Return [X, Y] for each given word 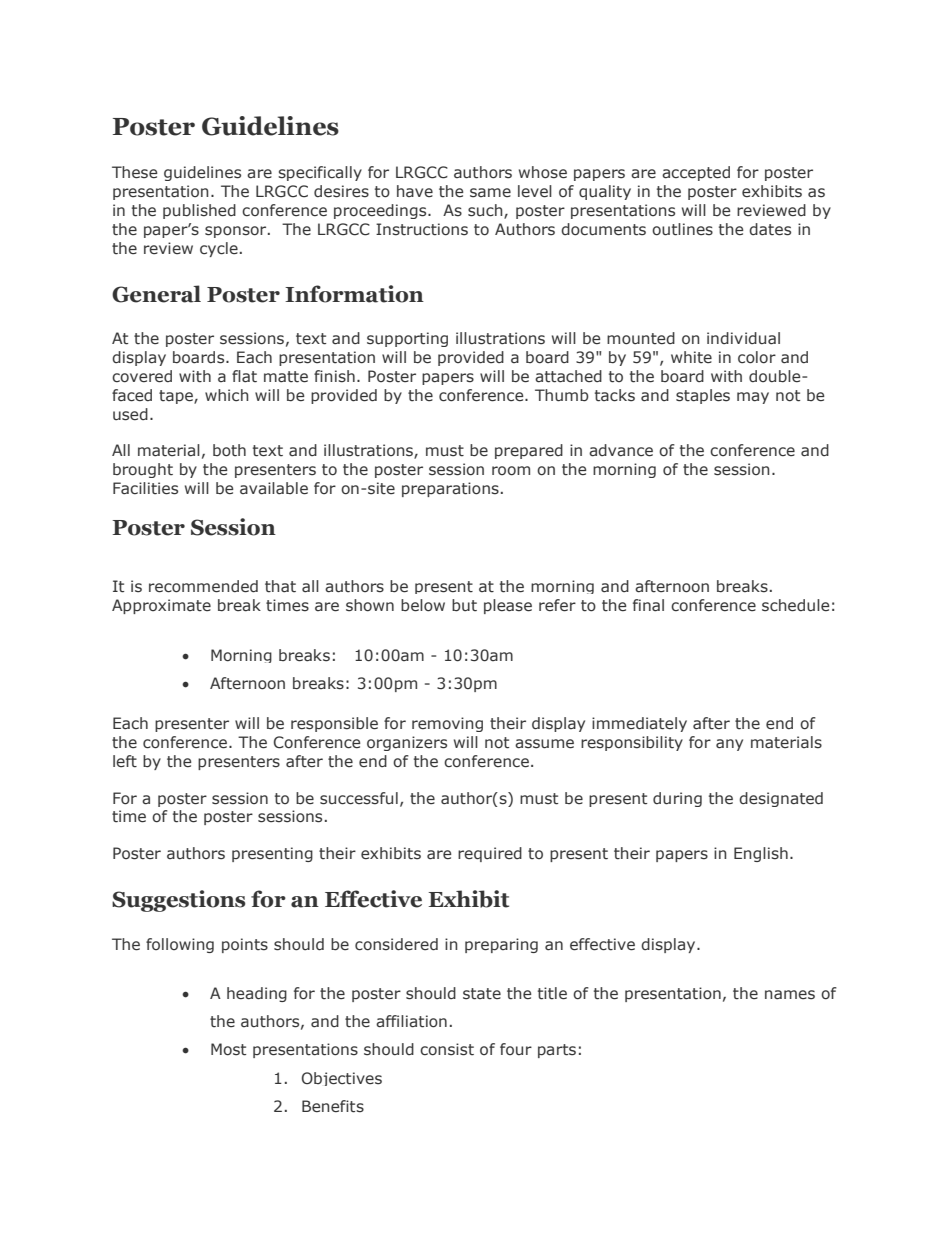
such [486, 211]
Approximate [161, 606]
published [199, 211]
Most [228, 1049]
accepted [696, 173]
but [464, 605]
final [648, 605]
